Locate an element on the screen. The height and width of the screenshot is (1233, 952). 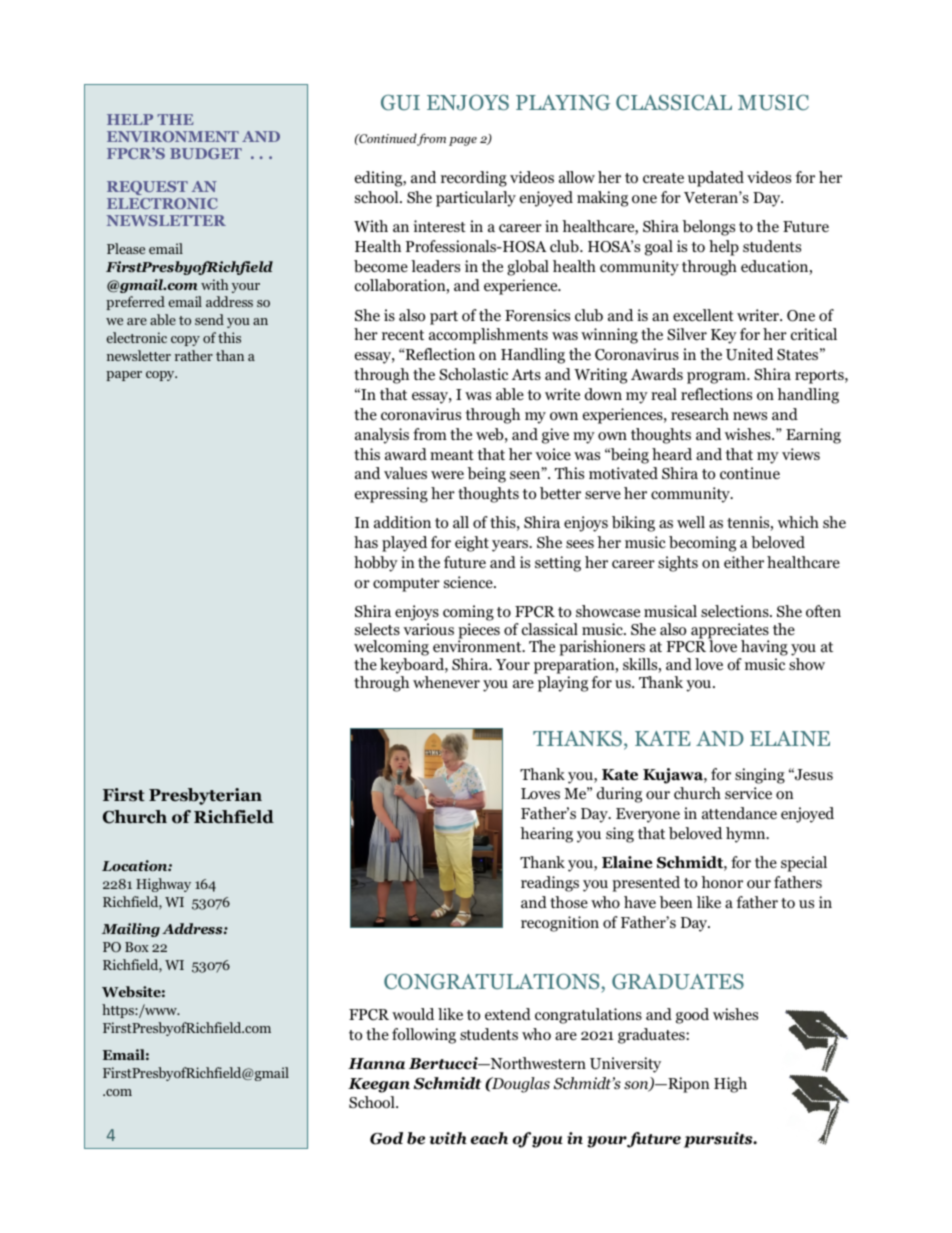
selections is located at coordinates (736, 611).
